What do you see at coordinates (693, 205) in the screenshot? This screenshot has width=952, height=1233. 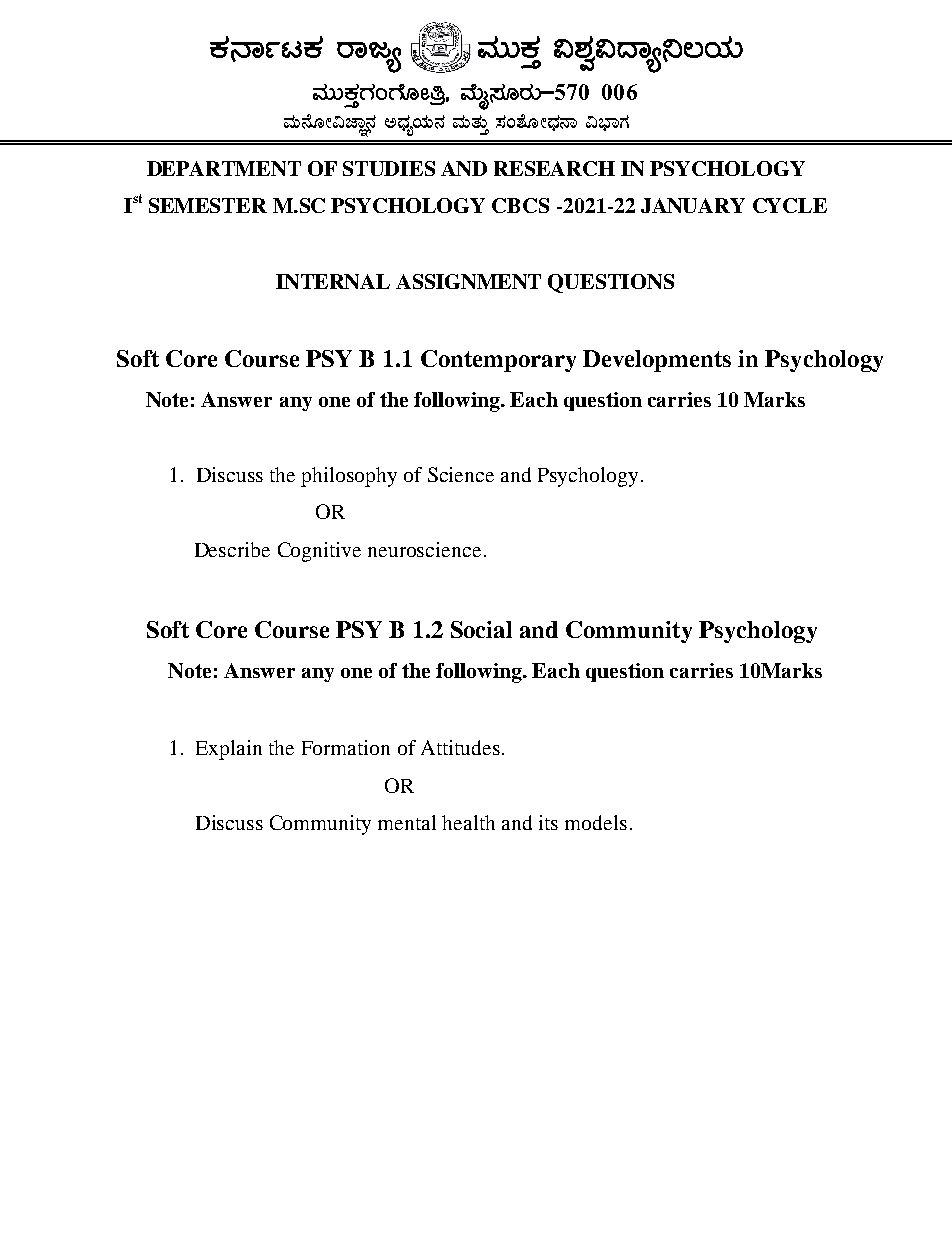 I see `JANUARY` at bounding box center [693, 205].
